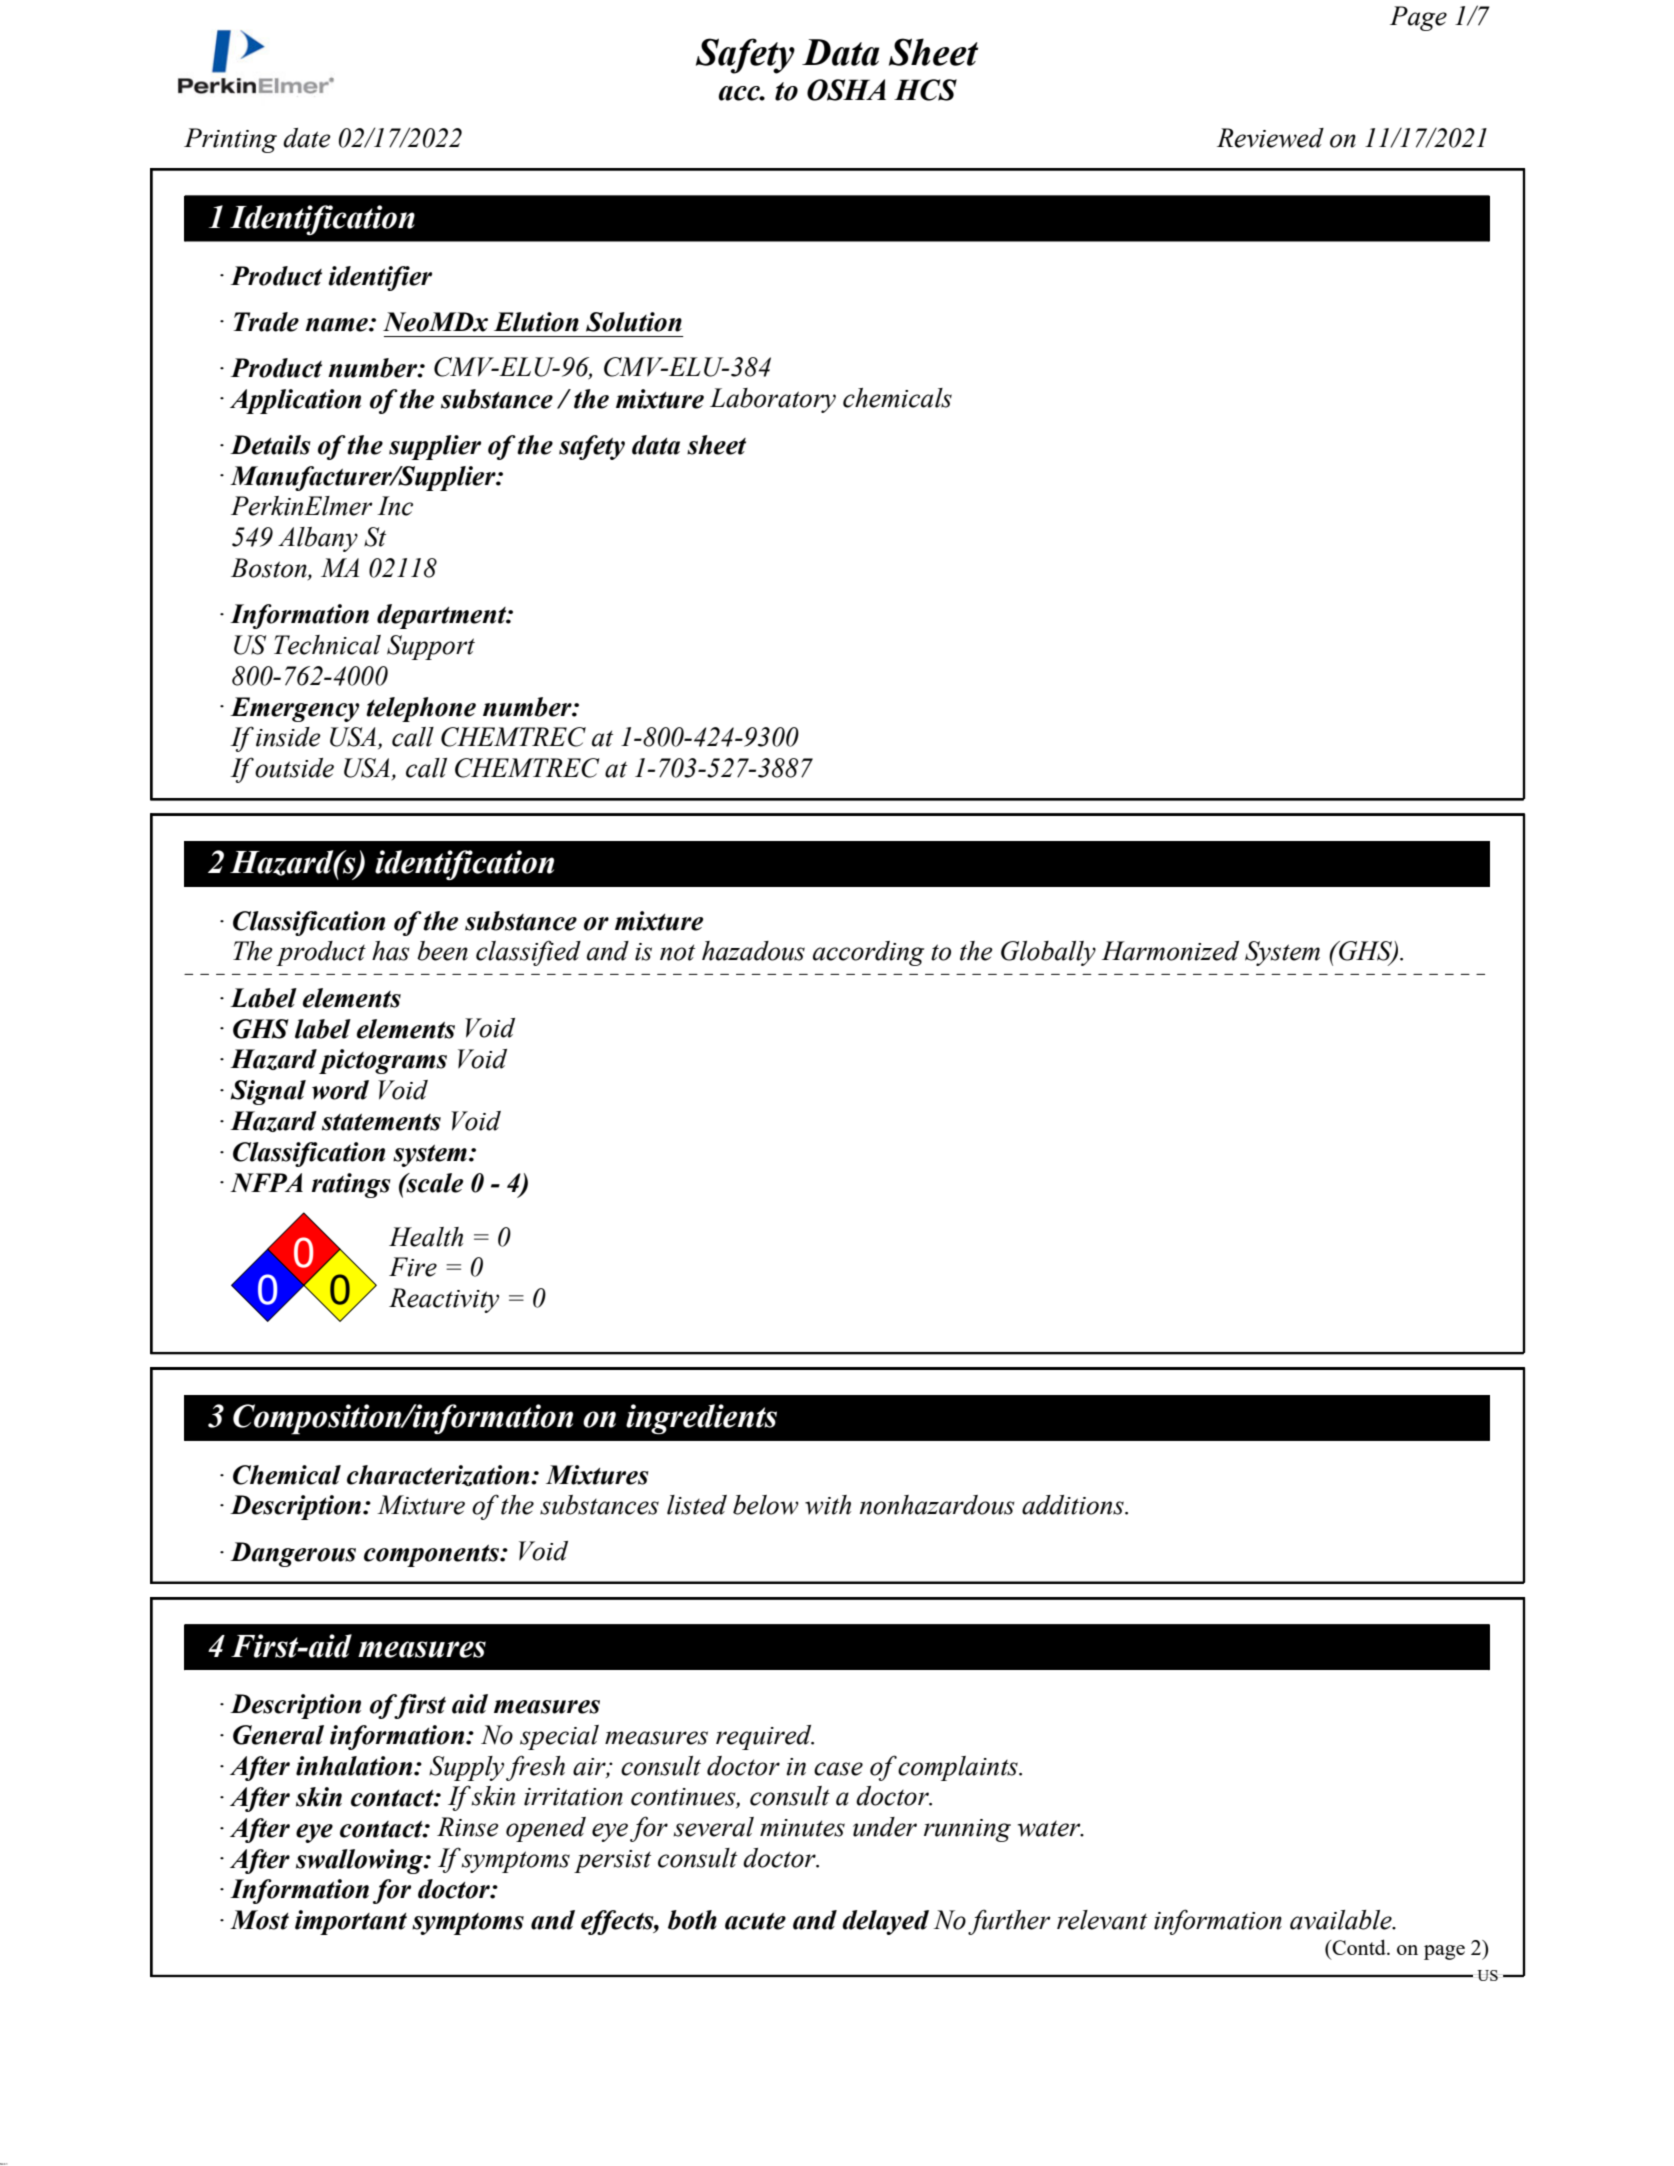  Describe the element at coordinates (1270, 138) in the image. I see `Reviewed` at that location.
